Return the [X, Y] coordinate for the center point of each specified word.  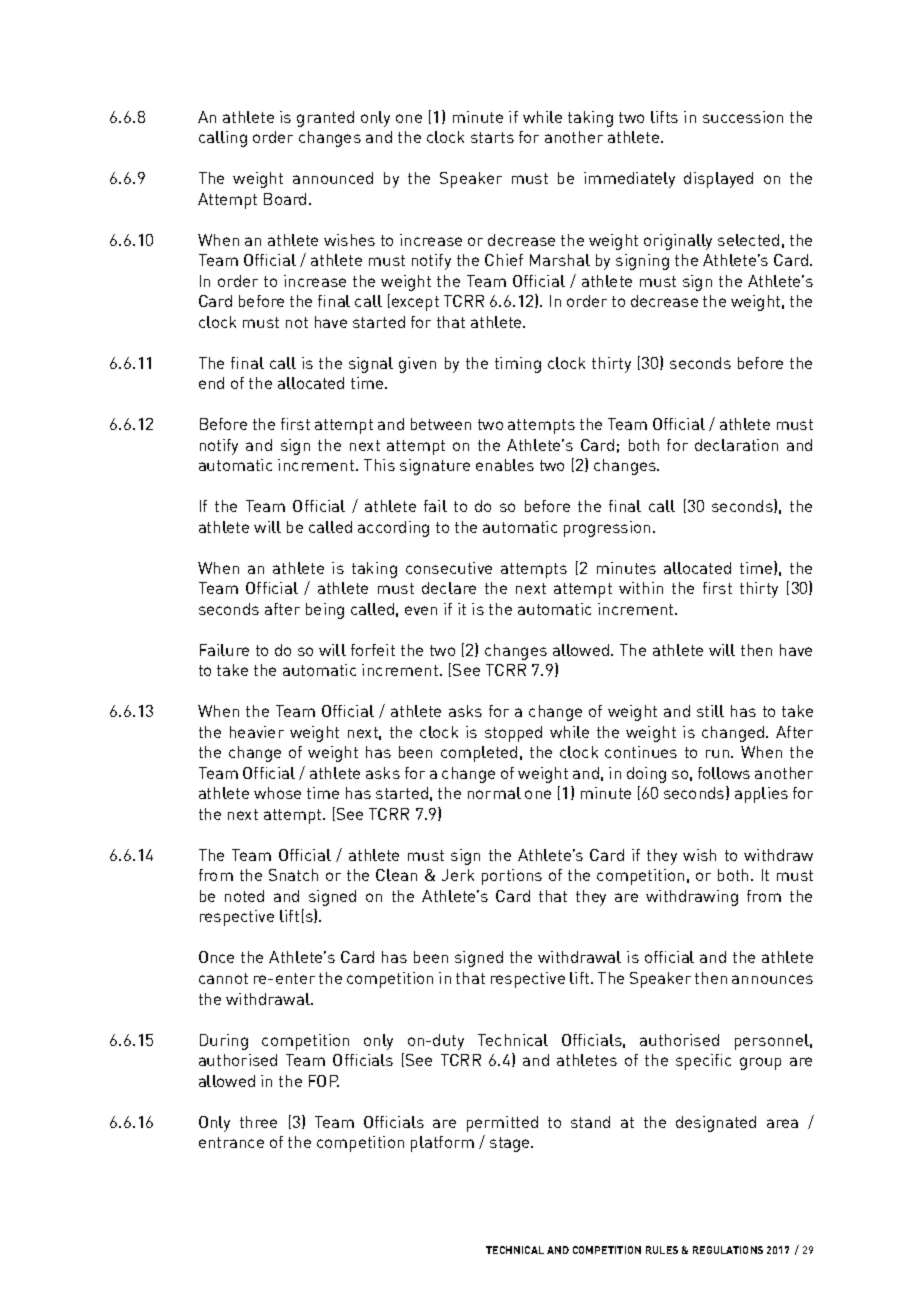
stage [511, 1144]
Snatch [293, 875]
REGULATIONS [728, 1250]
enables [505, 465]
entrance [231, 1142]
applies [761, 795]
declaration [736, 445]
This [379, 465]
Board [285, 199]
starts [492, 137]
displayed [718, 180]
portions [512, 877]
